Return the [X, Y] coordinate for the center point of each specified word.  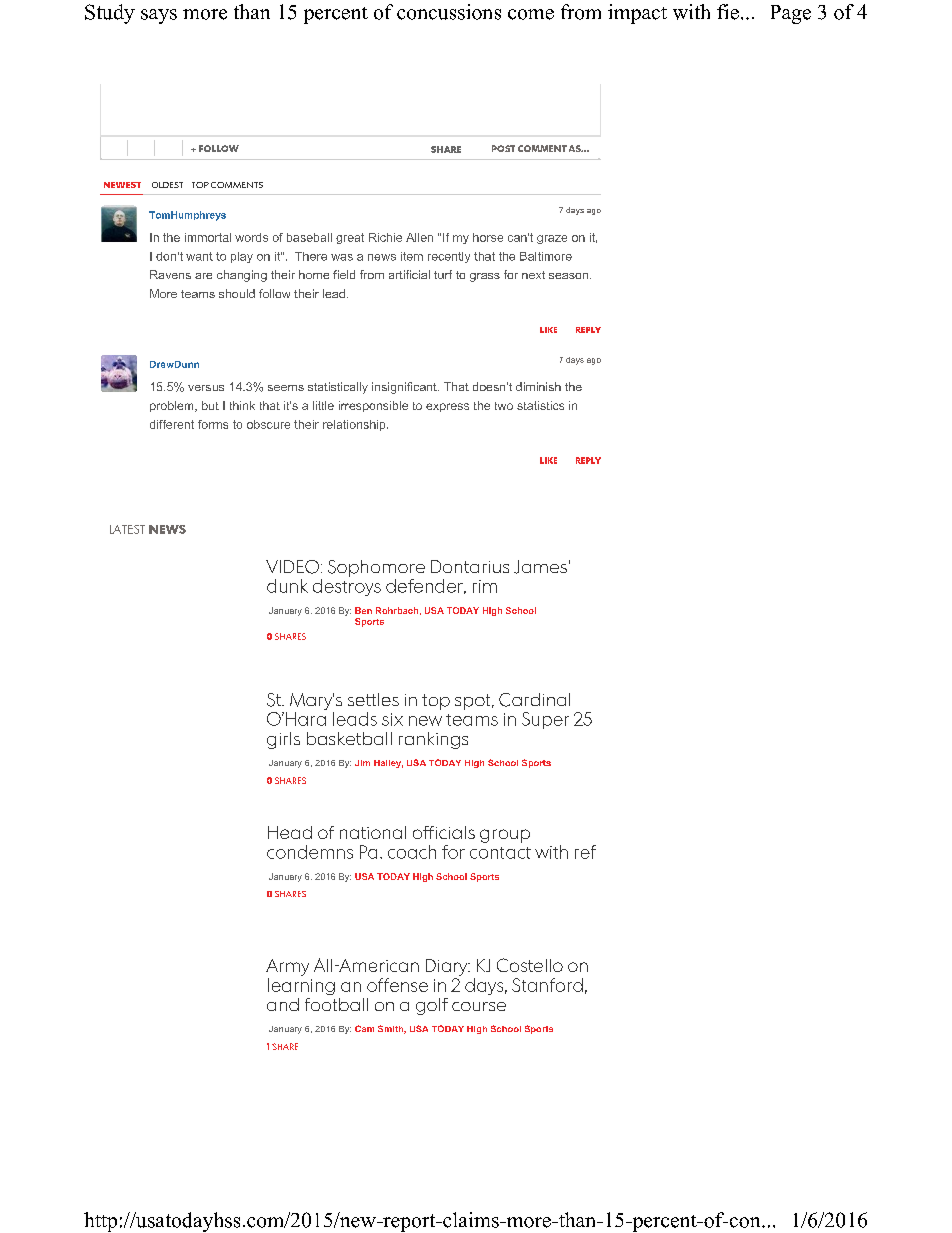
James [540, 567]
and [283, 1004]
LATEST [127, 529]
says [159, 16]
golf [432, 1006]
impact [637, 14]
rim [485, 586]
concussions [449, 12]
